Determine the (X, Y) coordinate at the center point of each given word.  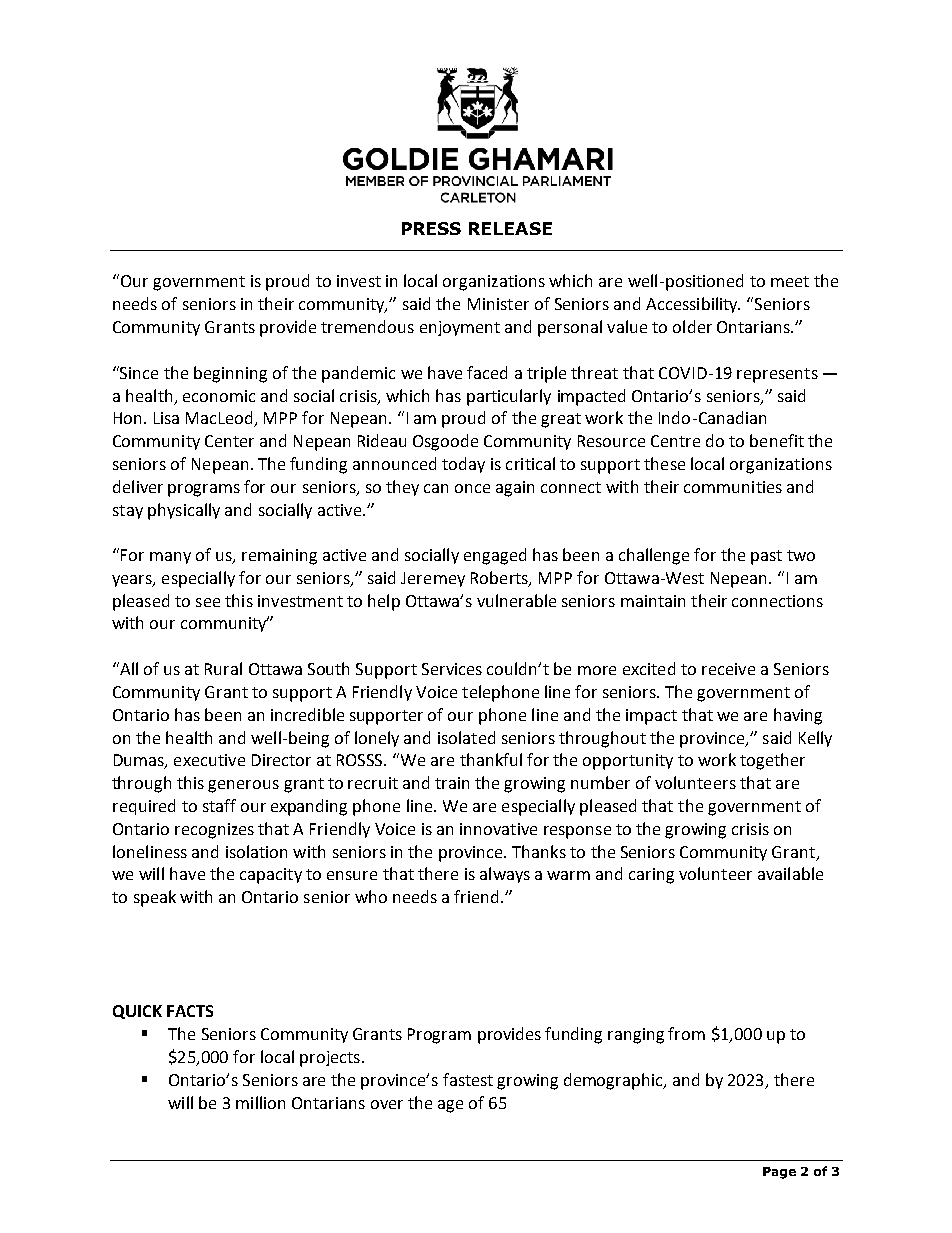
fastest (468, 1079)
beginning (230, 374)
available (790, 873)
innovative (498, 829)
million (260, 1102)
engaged (495, 556)
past (766, 557)
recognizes (214, 831)
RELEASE (510, 228)
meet (790, 281)
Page (779, 1173)
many (170, 558)
